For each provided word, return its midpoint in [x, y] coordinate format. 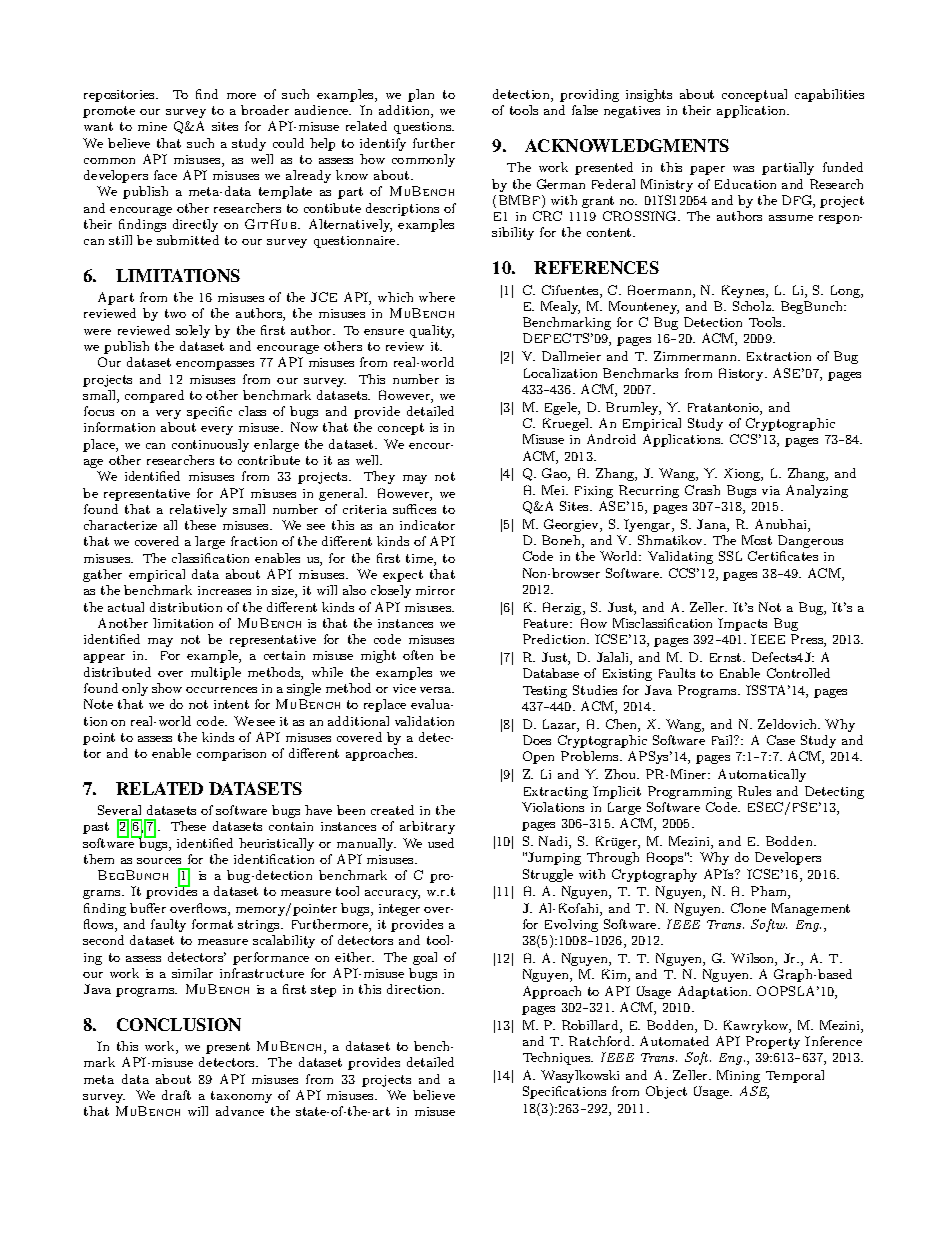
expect [403, 576]
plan [421, 95]
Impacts [742, 624]
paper [707, 170]
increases [224, 590]
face [165, 175]
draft [176, 1095]
